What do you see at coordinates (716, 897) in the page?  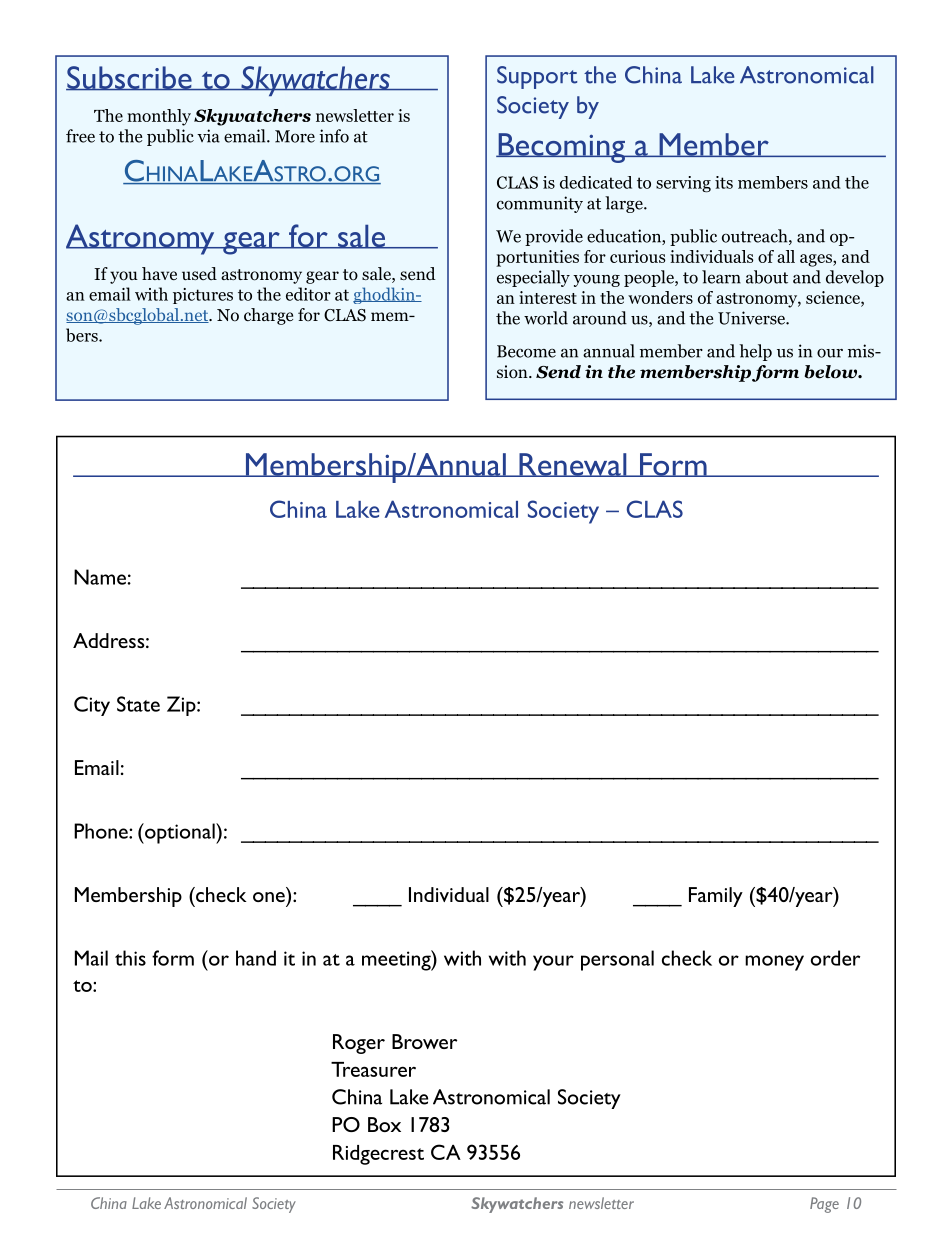 I see `Family` at bounding box center [716, 897].
